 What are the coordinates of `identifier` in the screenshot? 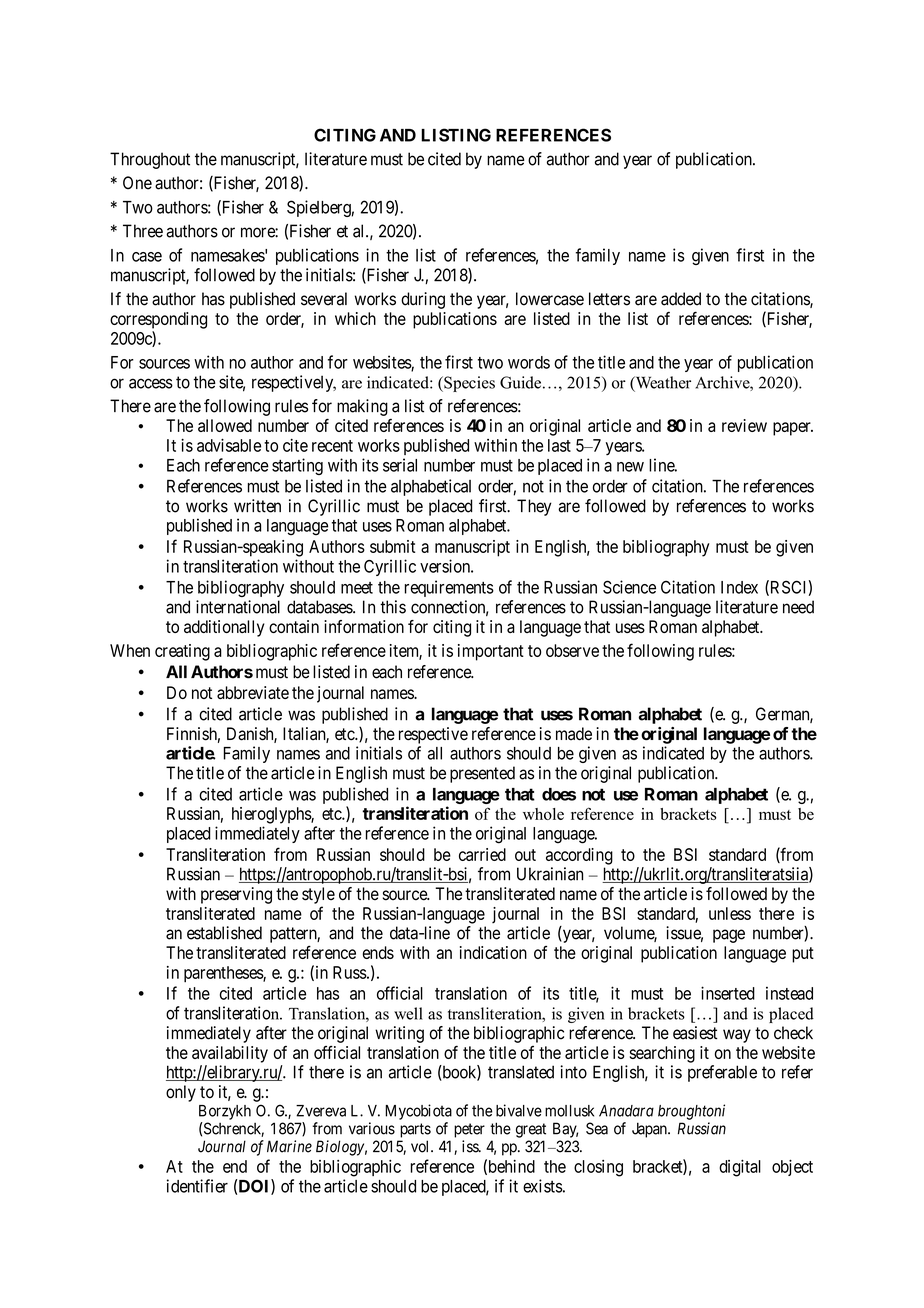 It's located at (197, 1186).
